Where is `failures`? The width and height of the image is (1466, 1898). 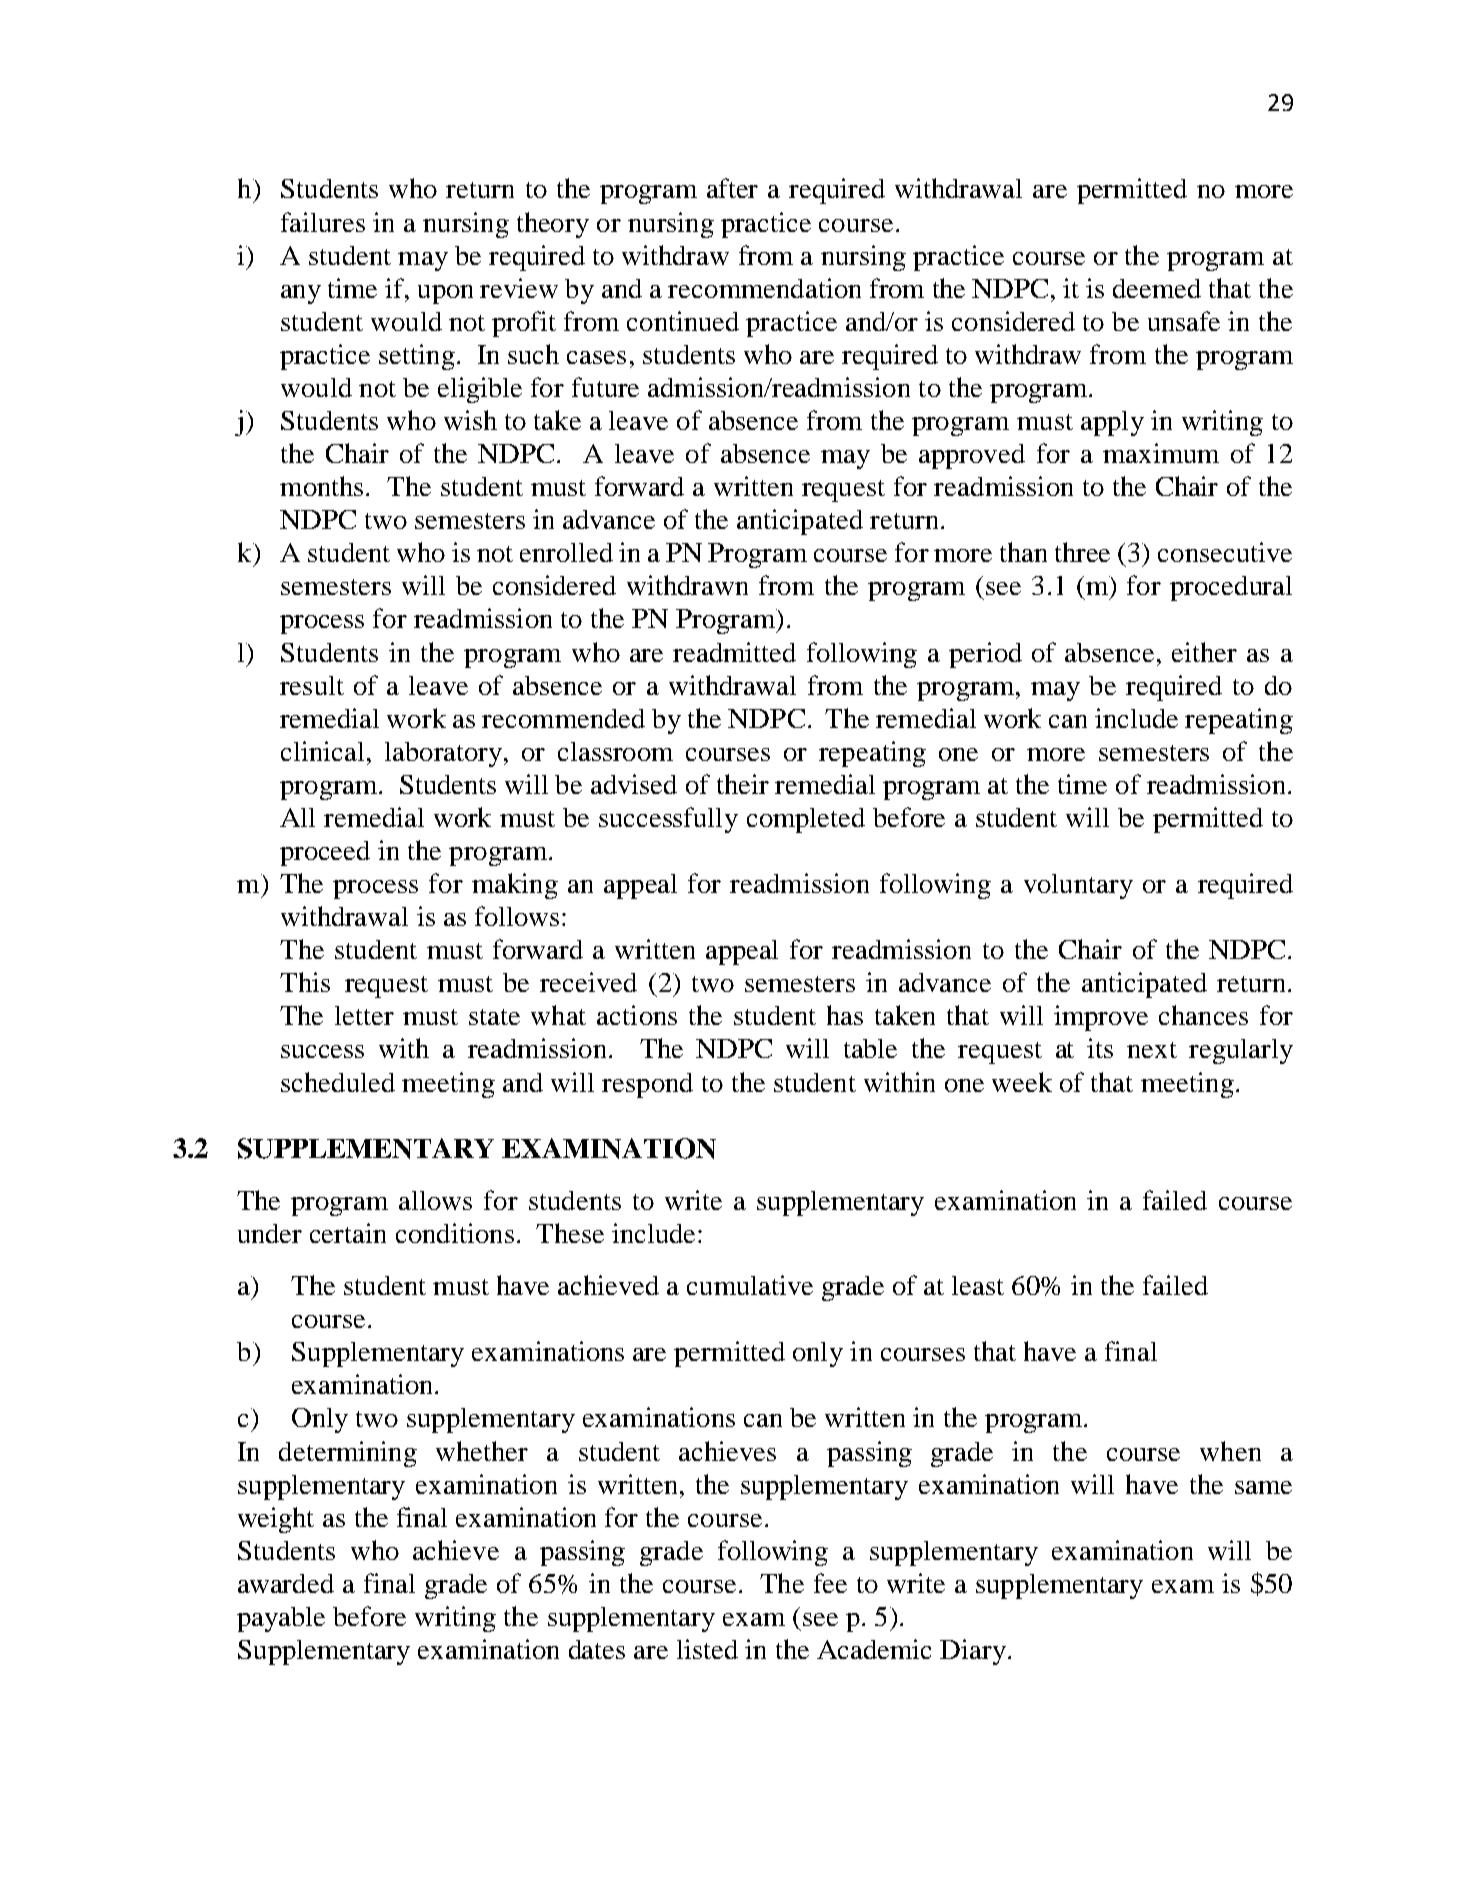
failures is located at coordinates (323, 222).
